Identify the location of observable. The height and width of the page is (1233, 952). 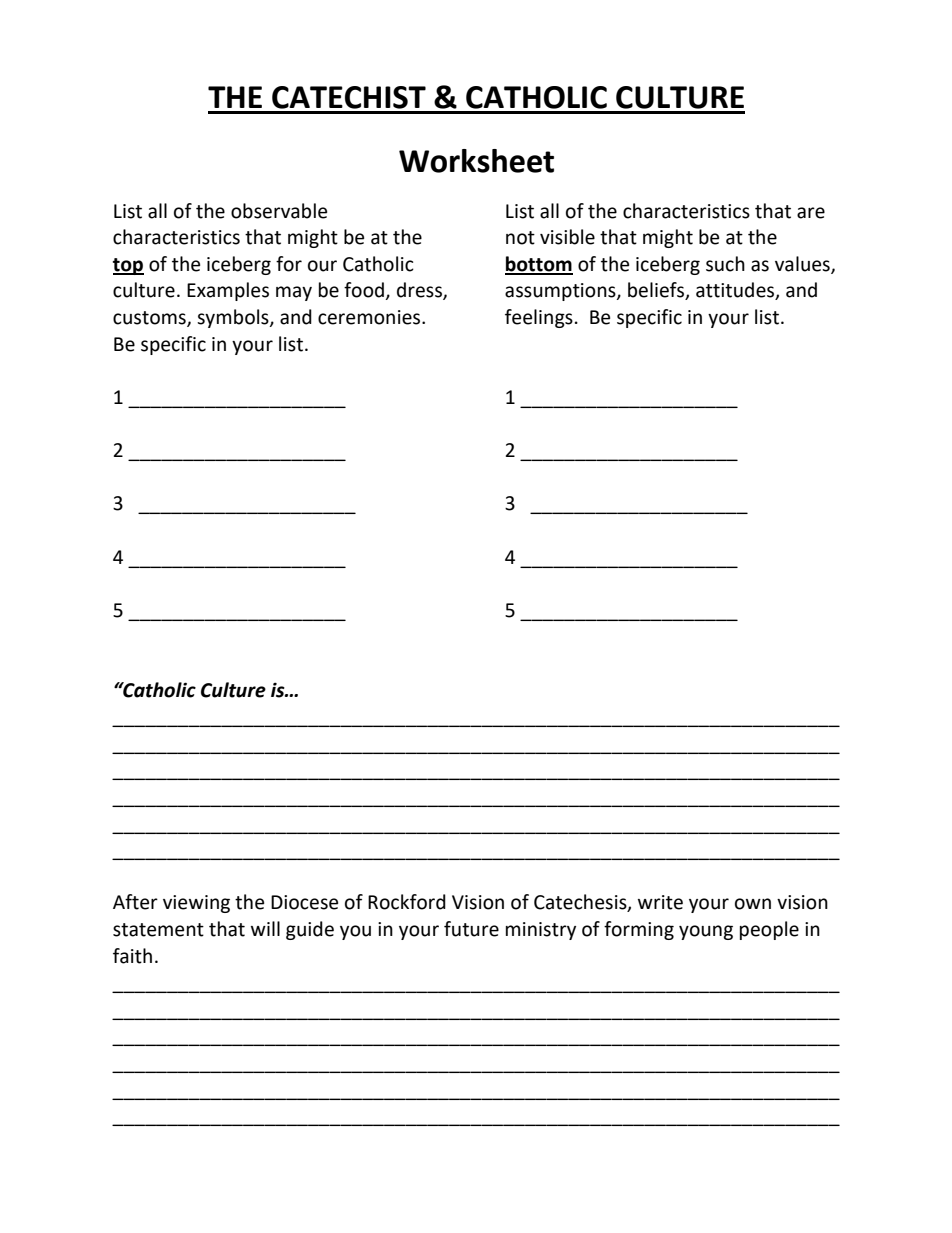
(279, 211).
